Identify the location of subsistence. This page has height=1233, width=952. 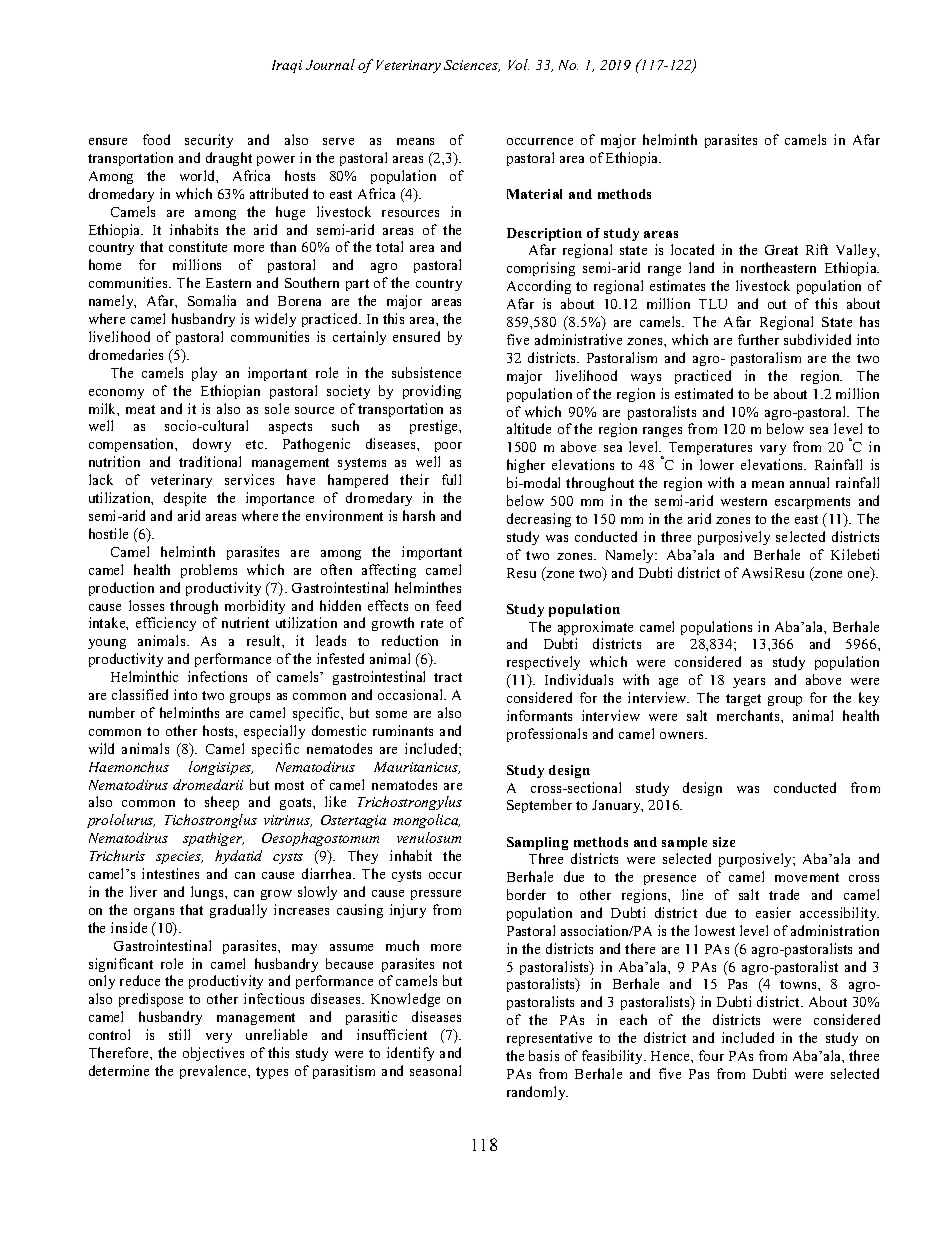
(426, 372).
